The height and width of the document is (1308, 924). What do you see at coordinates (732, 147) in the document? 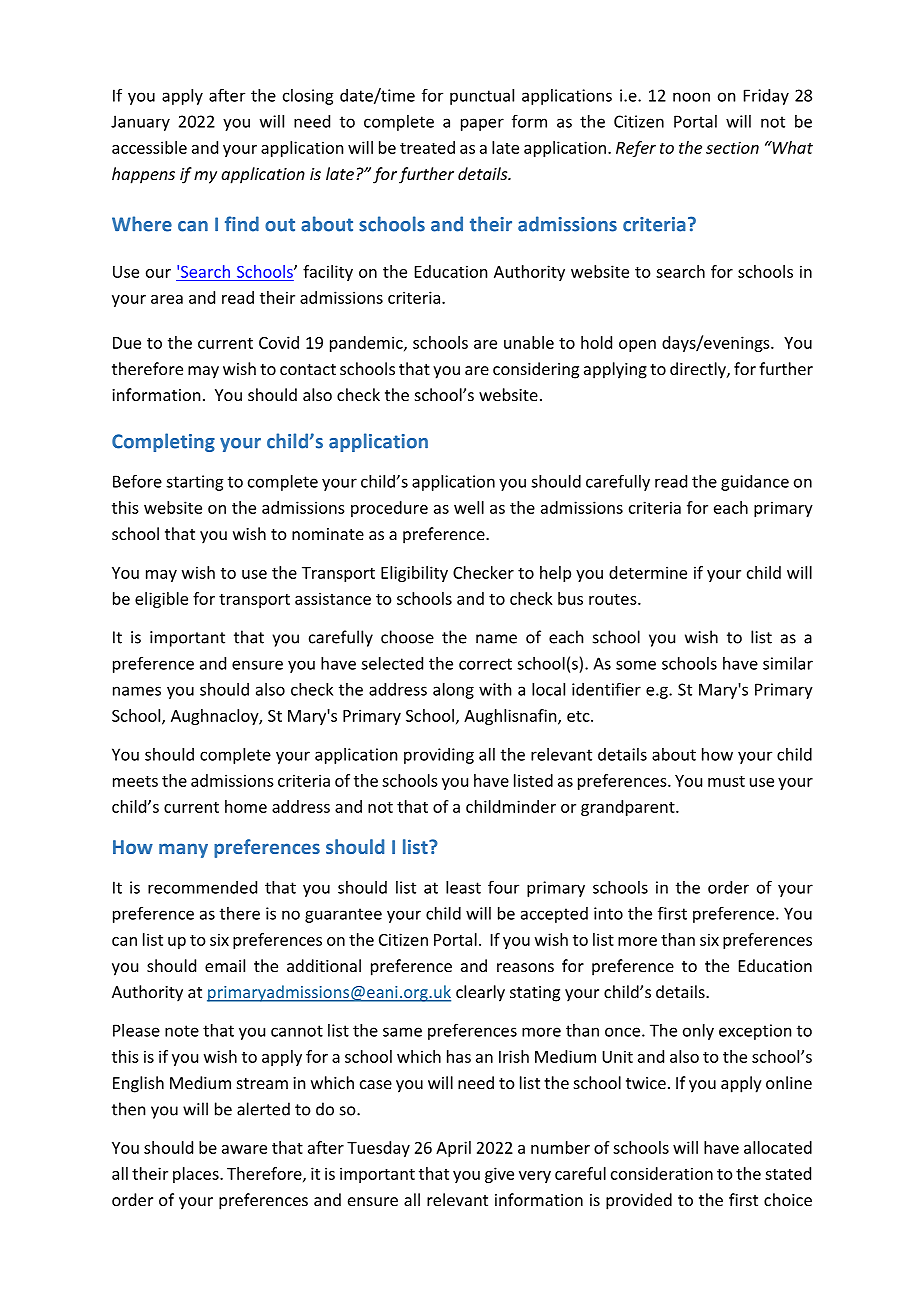
I see `section` at bounding box center [732, 147].
